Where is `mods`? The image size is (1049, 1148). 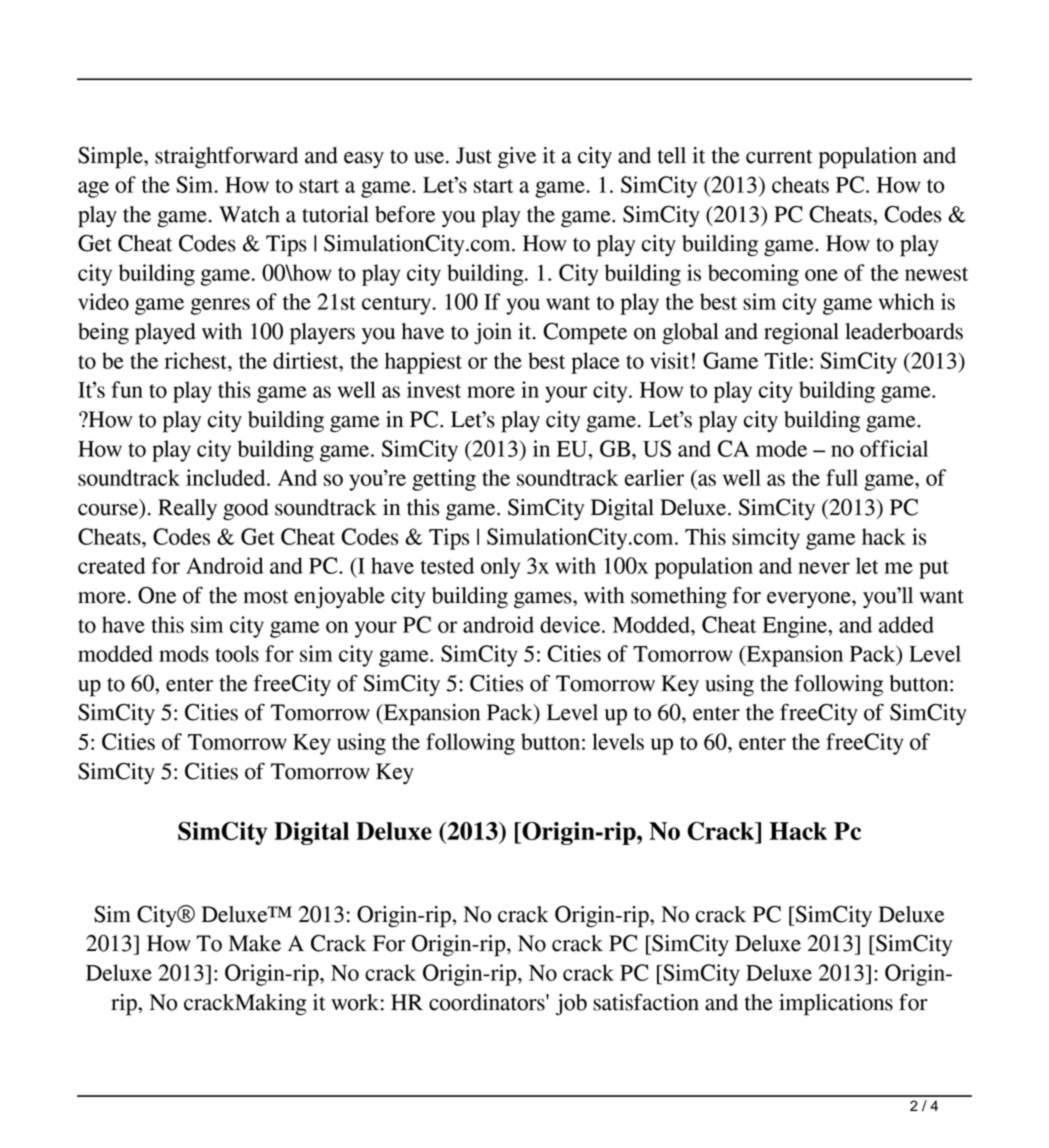 mods is located at coordinates (184, 653).
